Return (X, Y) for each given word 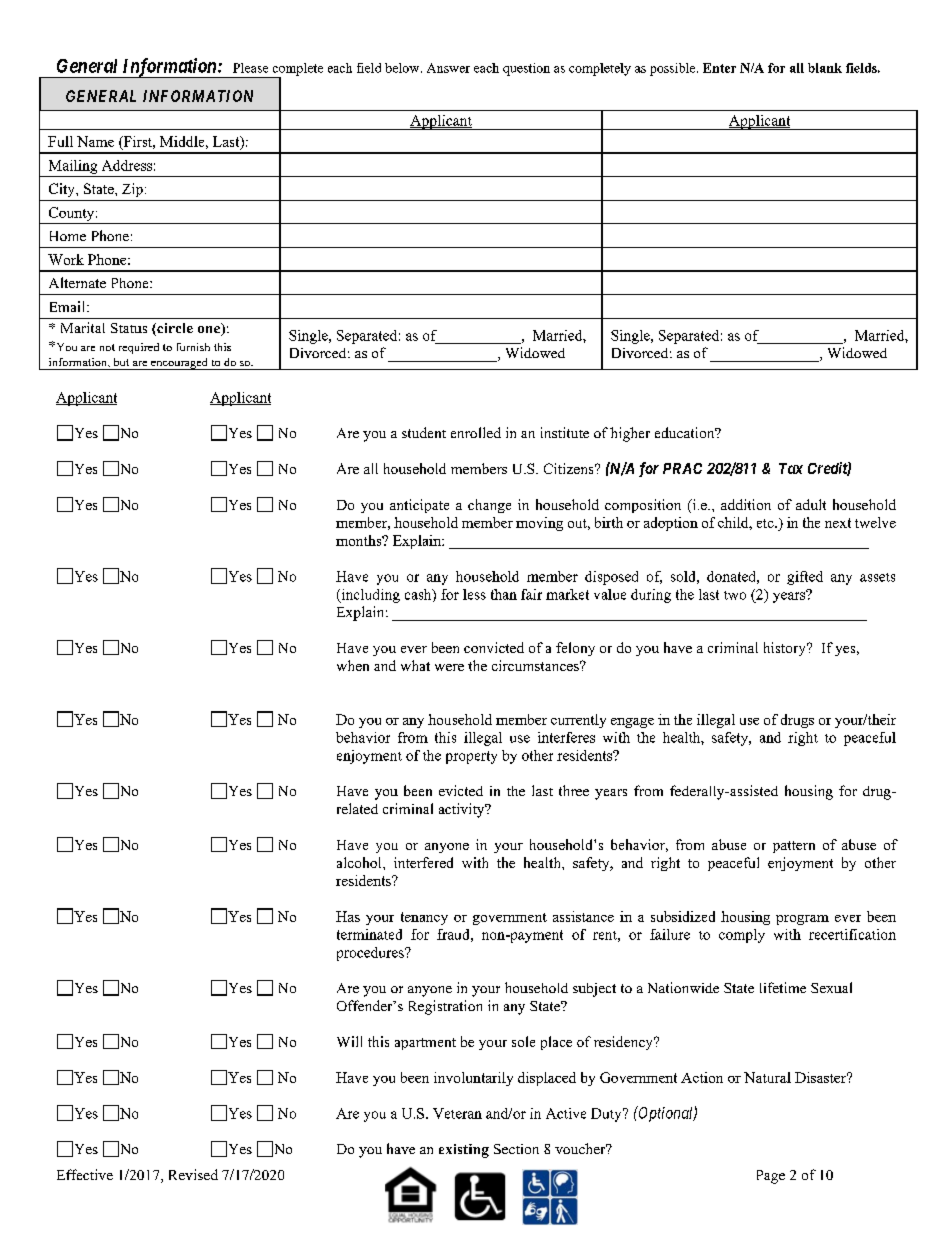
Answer (448, 68)
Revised (193, 1174)
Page (771, 1177)
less (474, 594)
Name (95, 141)
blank (825, 68)
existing (464, 1151)
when (353, 665)
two (735, 595)
